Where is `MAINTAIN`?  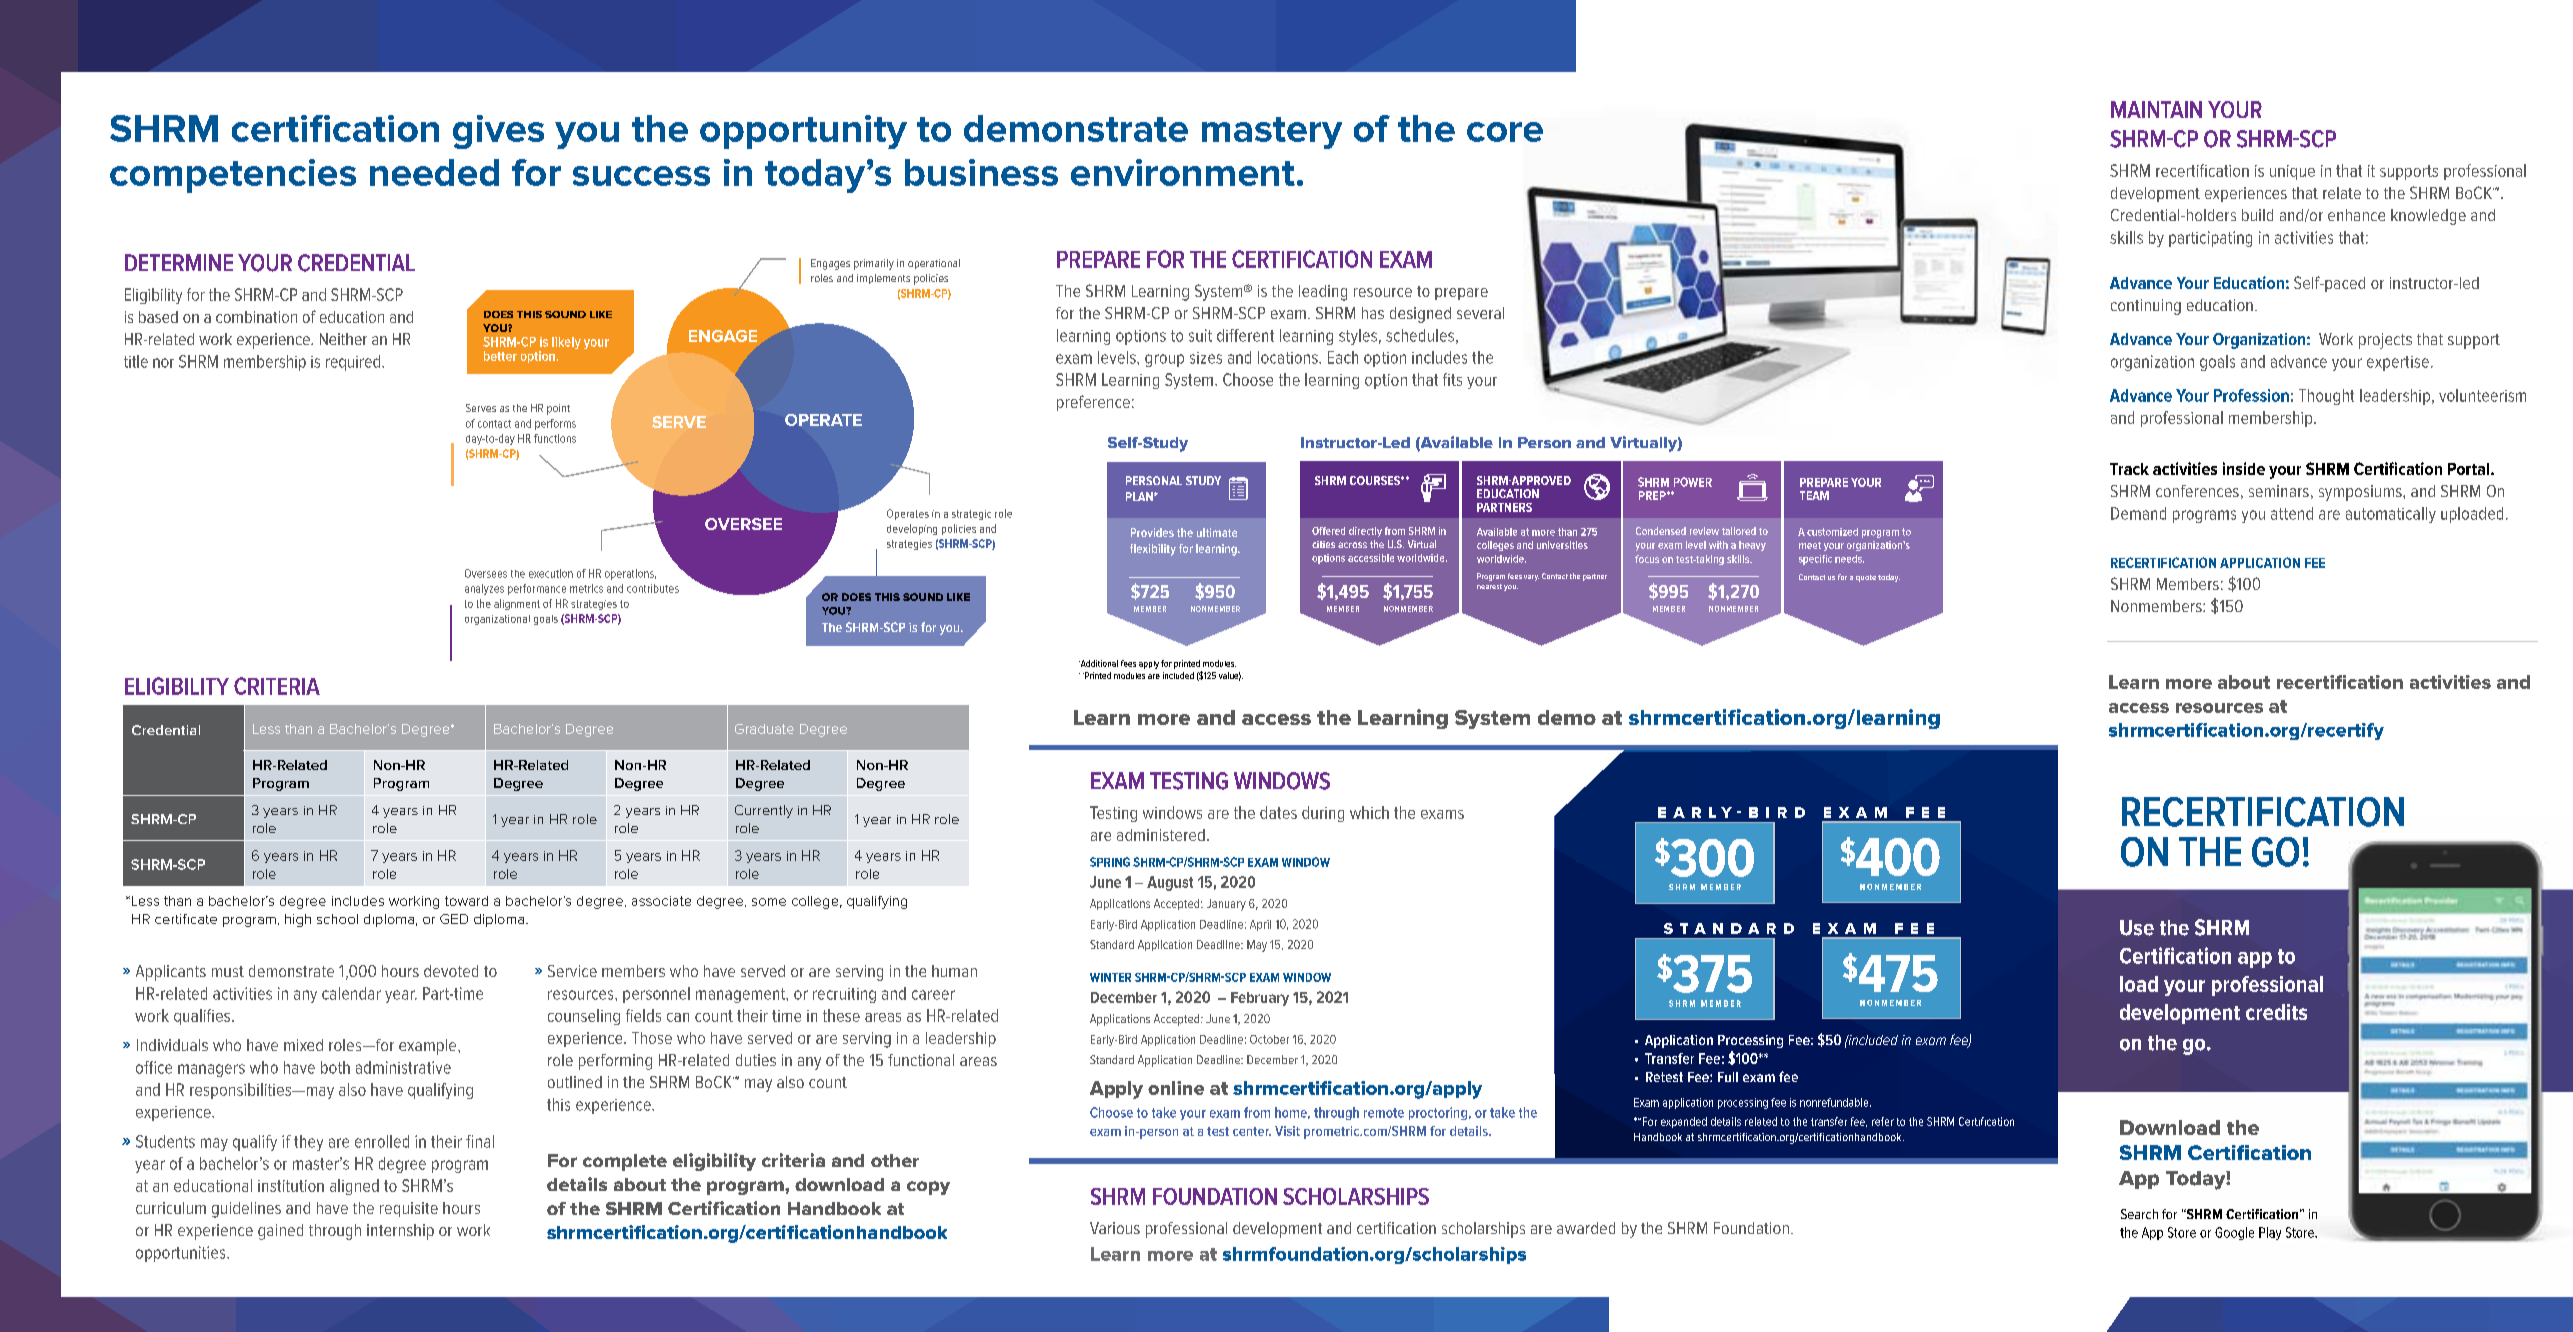 MAINTAIN is located at coordinates (2156, 109).
